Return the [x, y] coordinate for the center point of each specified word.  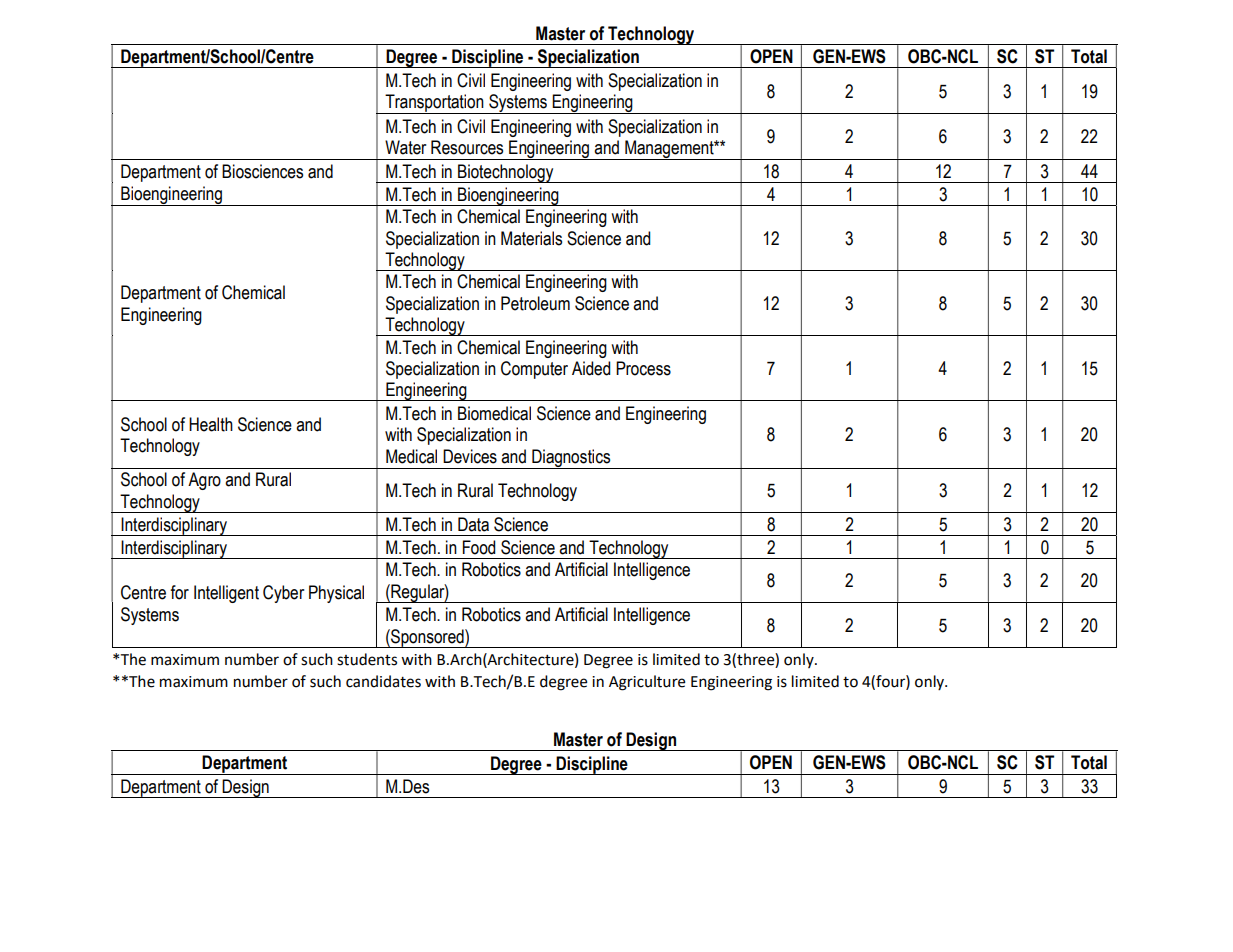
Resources [467, 147]
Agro [204, 481]
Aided [591, 368]
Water [405, 147]
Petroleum [535, 303]
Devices [470, 456]
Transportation [434, 104]
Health [211, 424]
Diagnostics [571, 459]
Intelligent [226, 594]
